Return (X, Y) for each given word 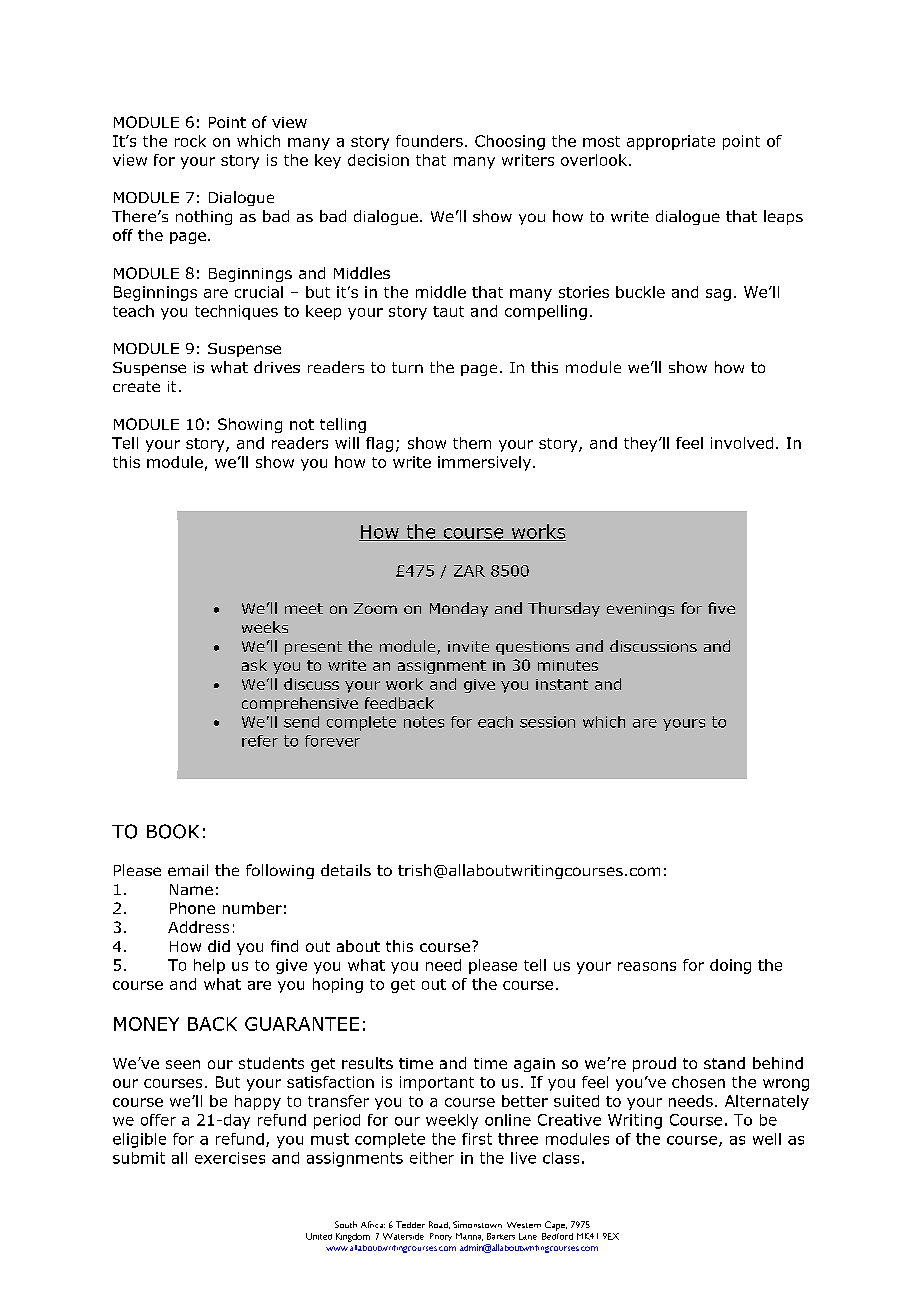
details (346, 870)
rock (190, 141)
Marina (469, 1237)
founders (429, 141)
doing (730, 966)
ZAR (469, 571)
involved (742, 443)
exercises (230, 1158)
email (188, 870)
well (767, 1139)
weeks (265, 627)
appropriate (671, 142)
